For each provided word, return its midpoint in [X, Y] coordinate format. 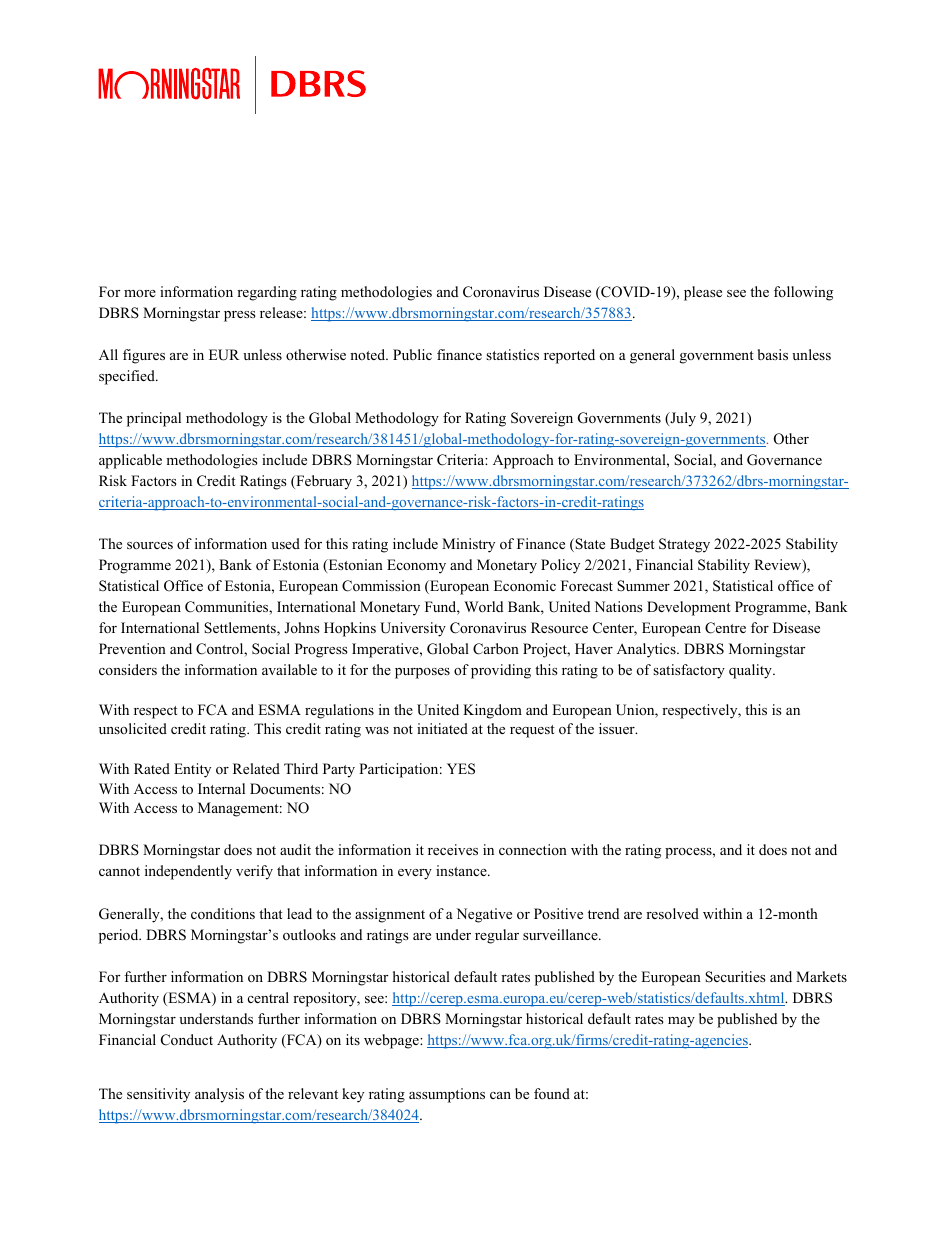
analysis [219, 1095]
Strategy [684, 545]
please [703, 293]
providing [501, 671]
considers [128, 669]
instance [462, 870]
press [240, 316]
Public [412, 354]
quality [751, 671]
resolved [672, 913]
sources [150, 545]
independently [188, 872]
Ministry [468, 545]
